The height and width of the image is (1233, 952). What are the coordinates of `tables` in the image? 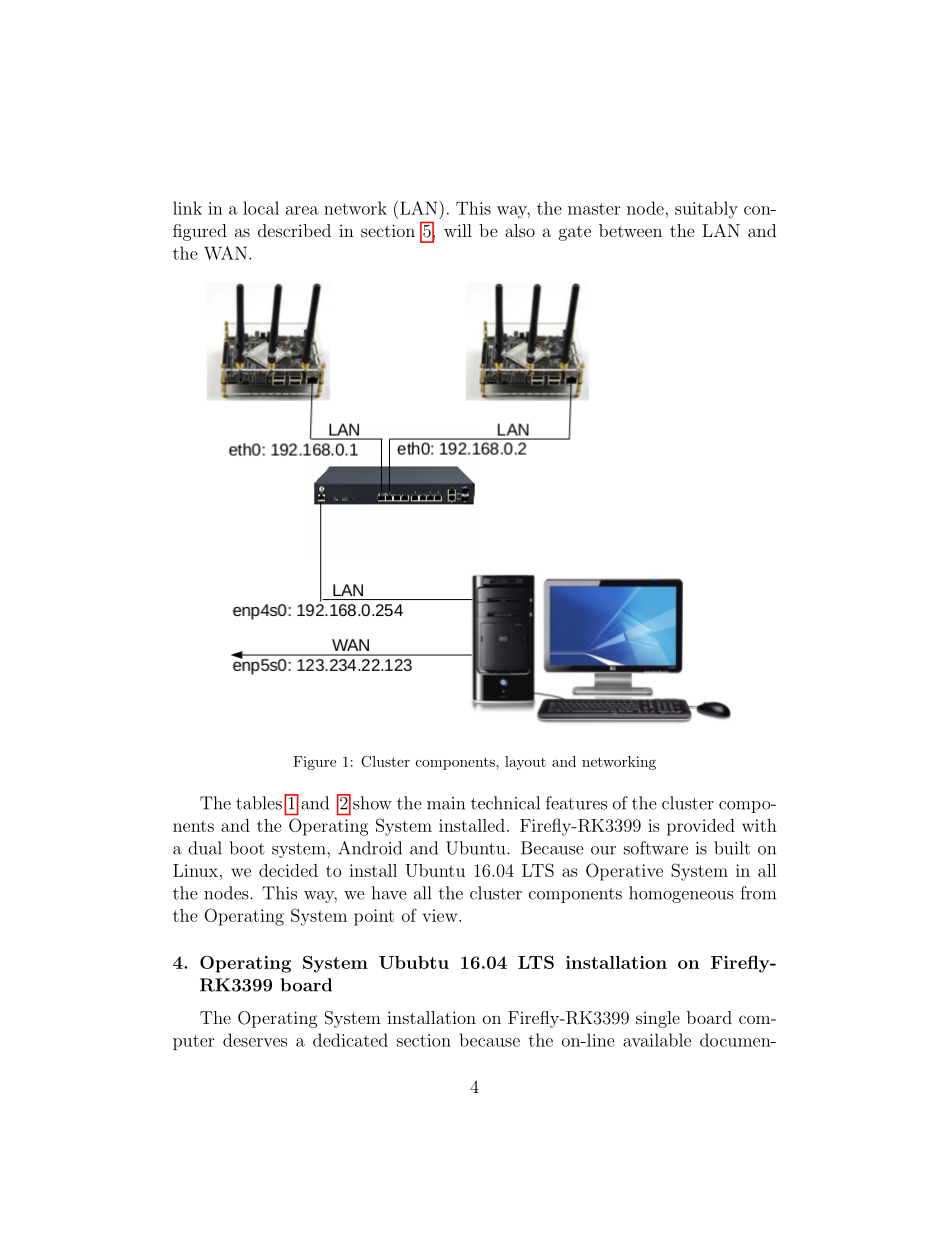 It's located at (259, 803).
